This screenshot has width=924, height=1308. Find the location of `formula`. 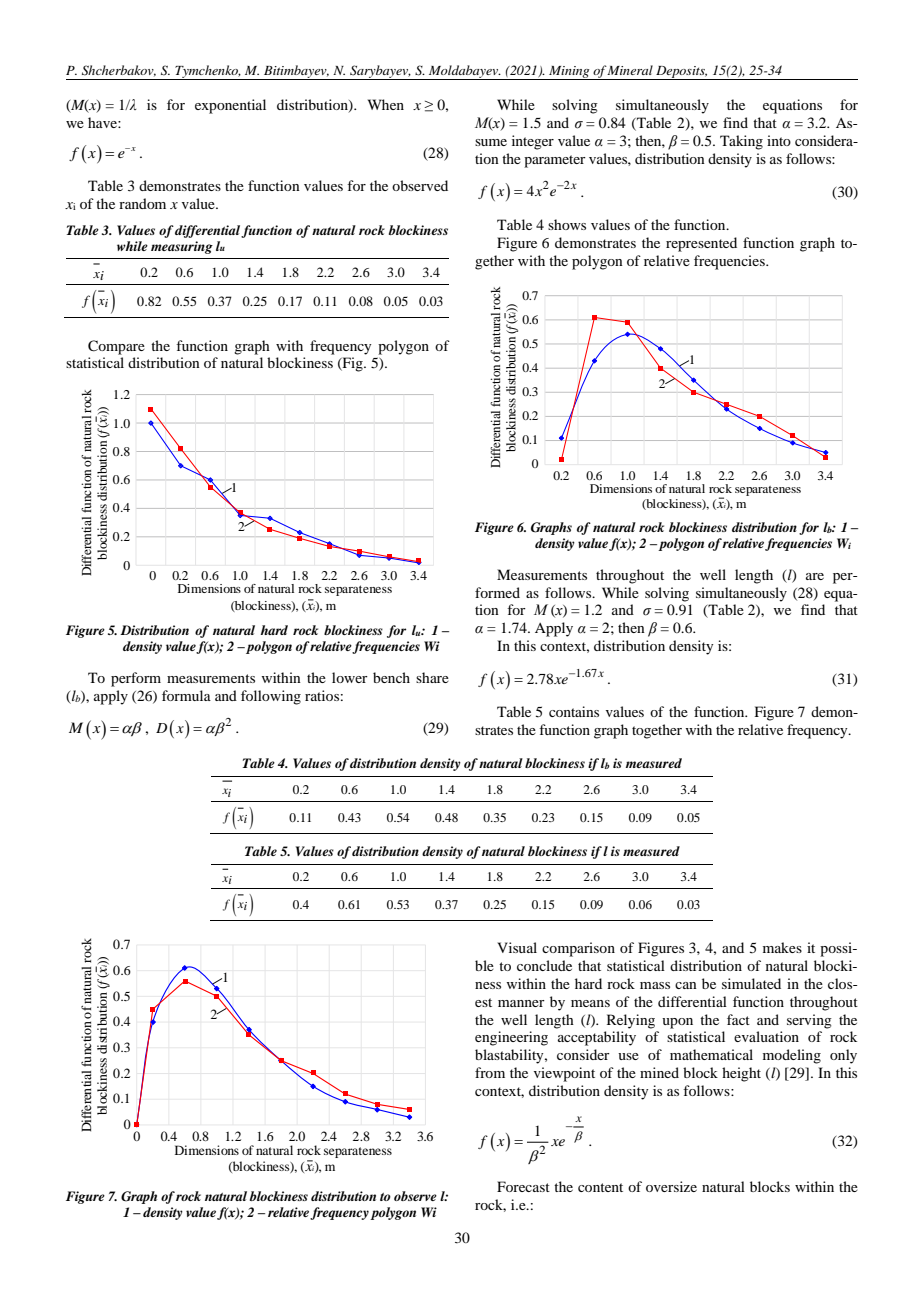

formula is located at coordinates (186, 695).
